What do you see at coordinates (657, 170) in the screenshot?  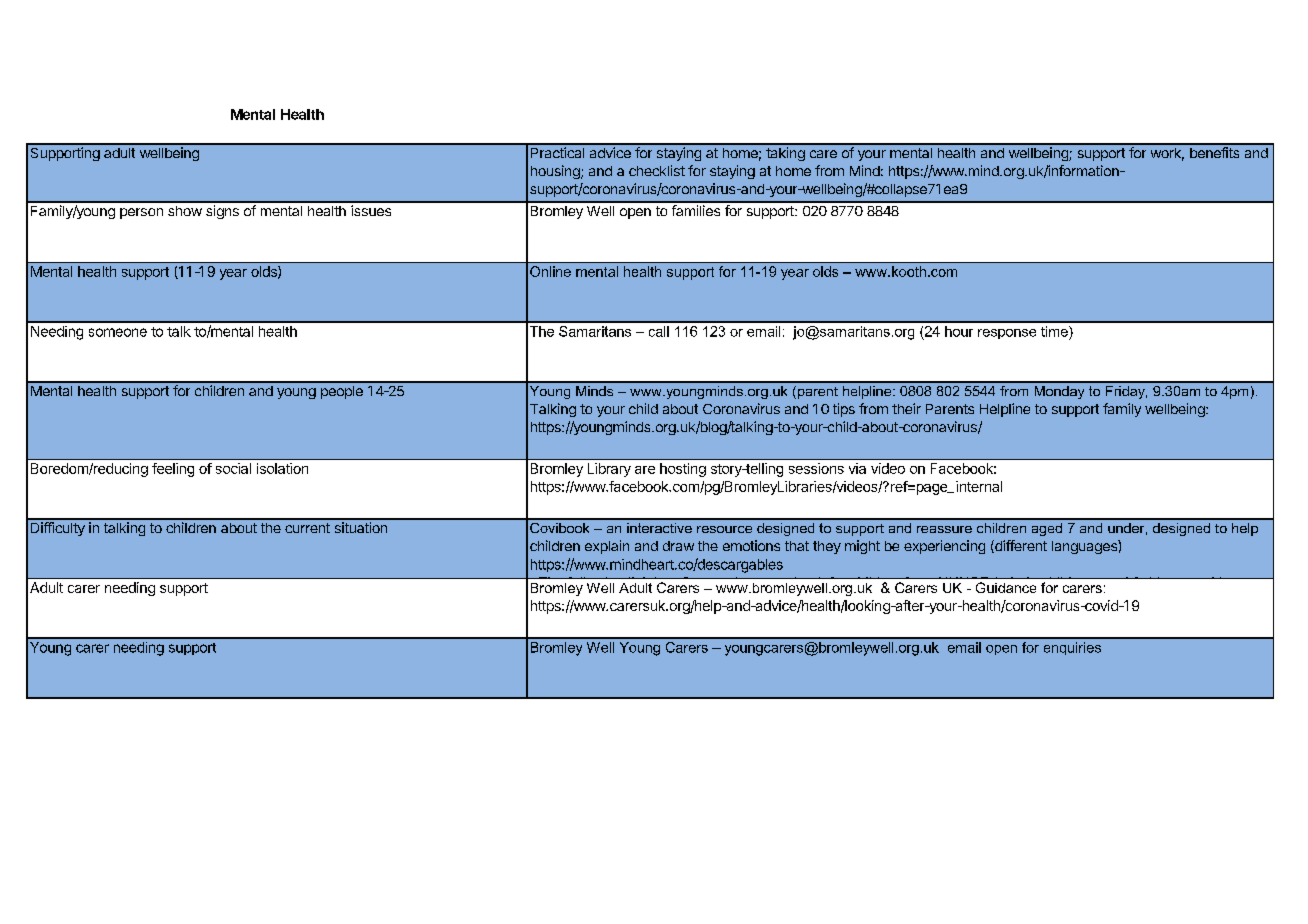 I see `checklist` at bounding box center [657, 170].
